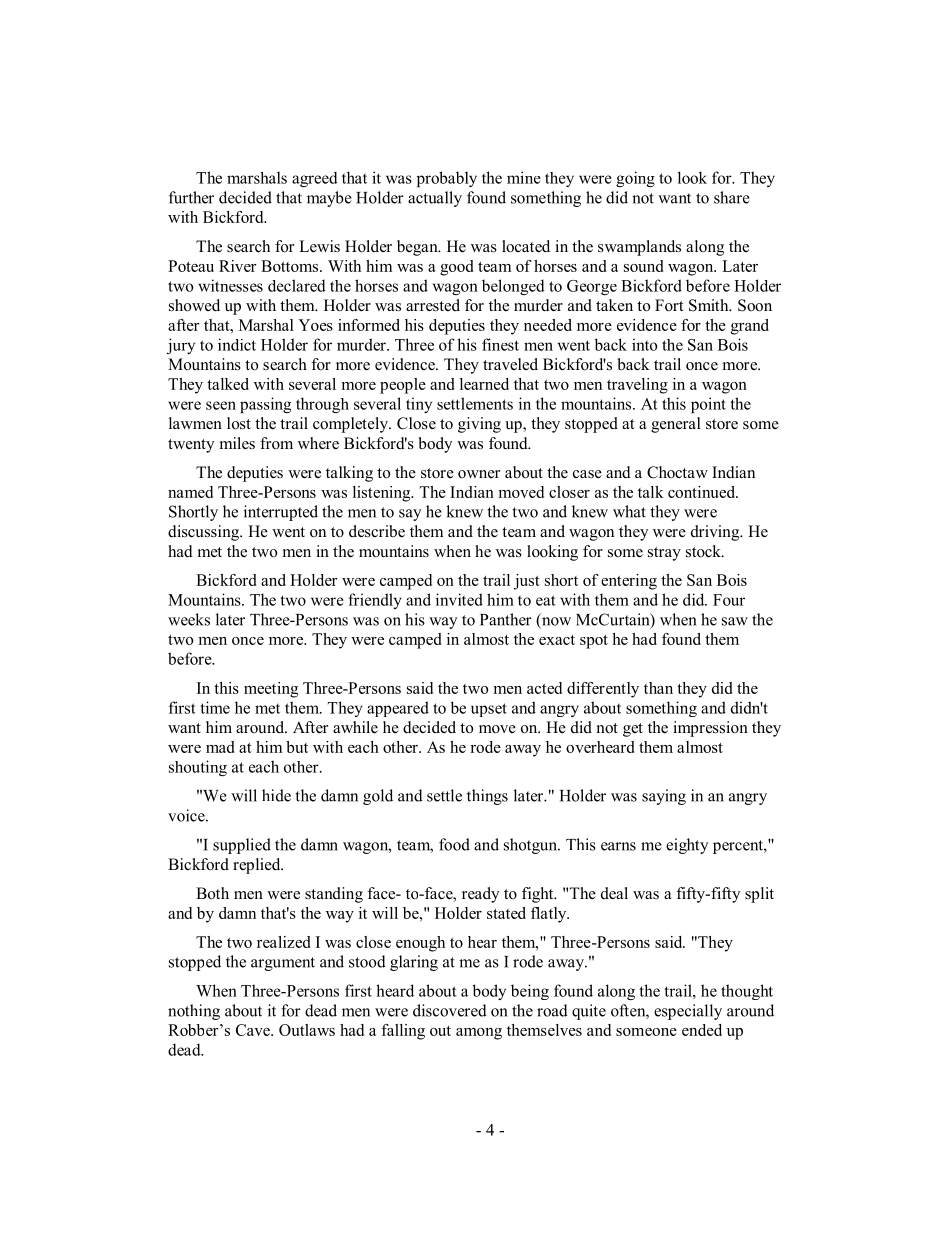  Describe the element at coordinates (254, 1030) in the page. I see `Cave` at that location.
